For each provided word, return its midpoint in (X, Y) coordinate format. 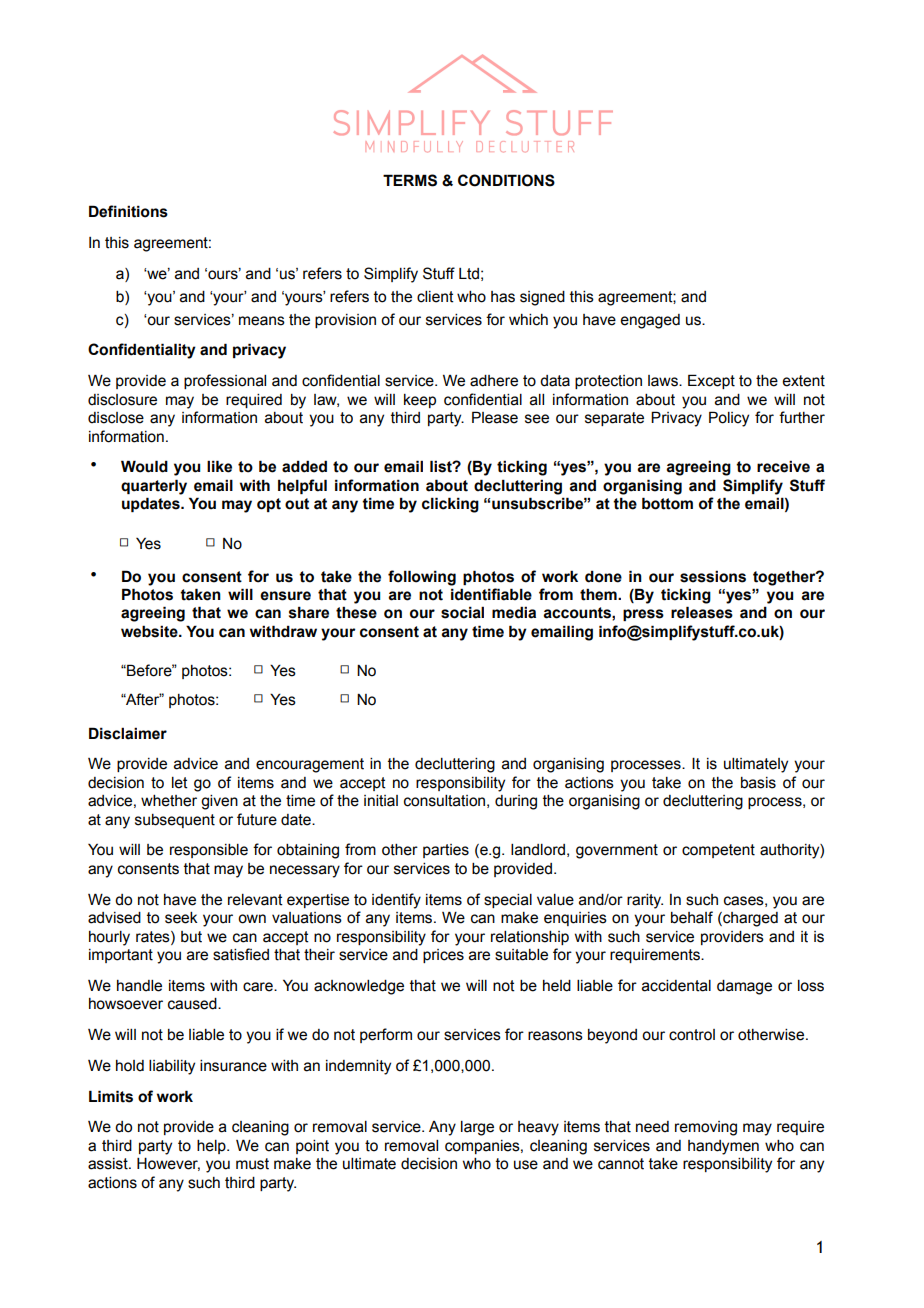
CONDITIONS (506, 180)
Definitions (128, 211)
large (477, 1128)
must (252, 1164)
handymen (723, 1147)
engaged (650, 321)
